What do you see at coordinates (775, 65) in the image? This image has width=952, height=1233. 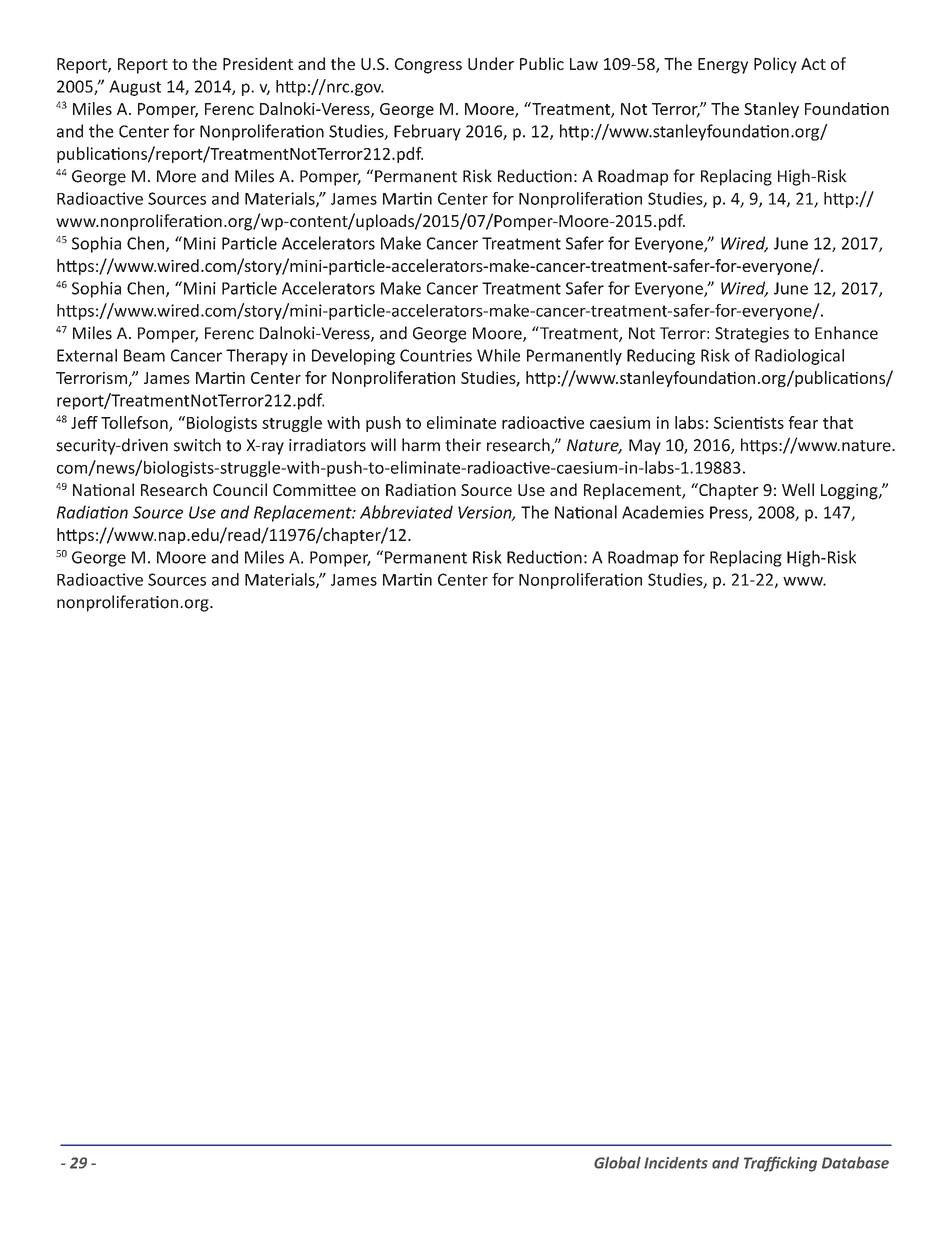 I see `Policy` at bounding box center [775, 65].
